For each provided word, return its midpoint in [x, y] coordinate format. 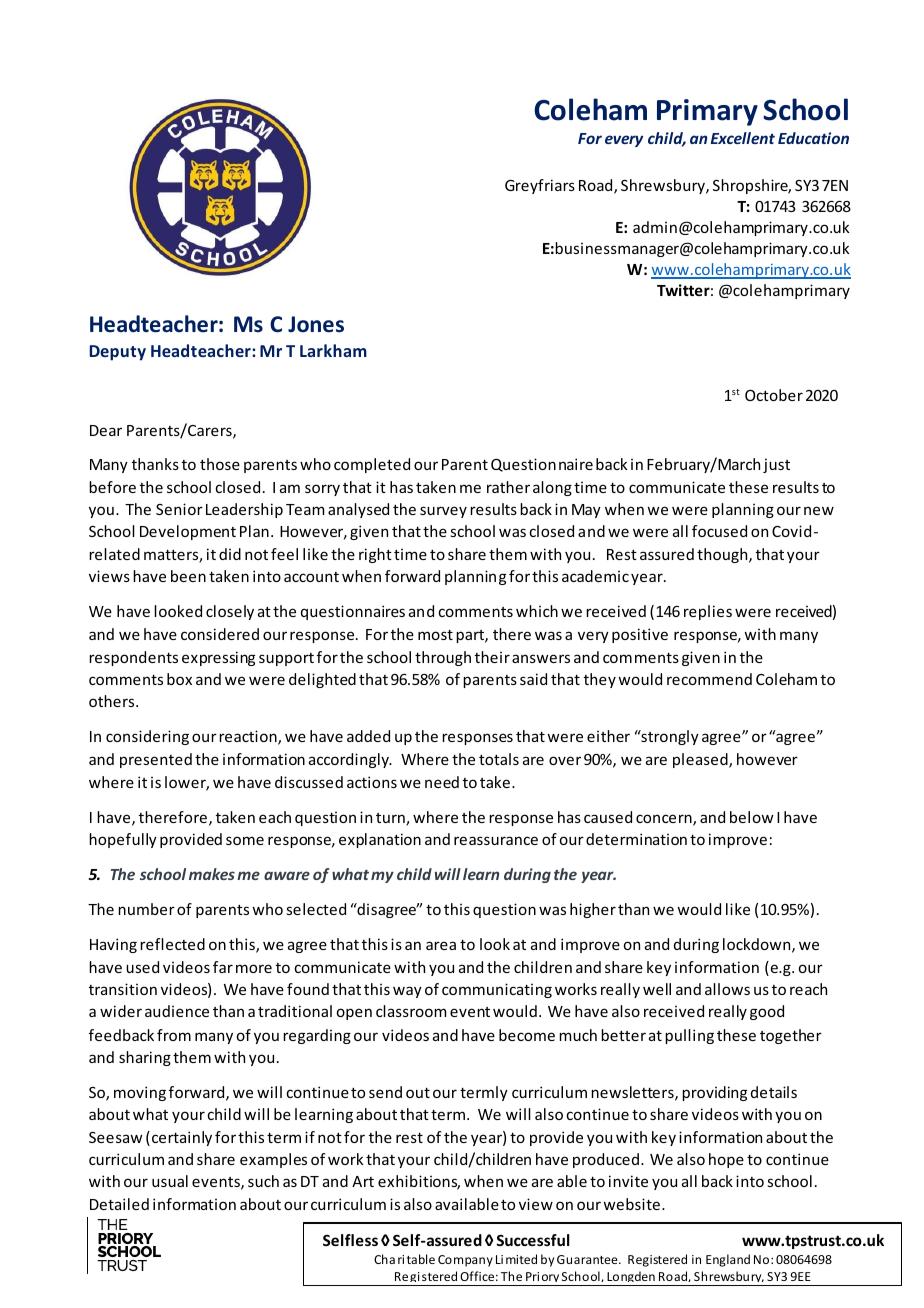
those [220, 464]
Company [465, 1261]
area [441, 945]
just [776, 465]
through [443, 658]
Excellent [743, 138]
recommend [709, 679]
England [728, 1260]
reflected [172, 944]
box [179, 679]
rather [508, 487]
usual [170, 1181]
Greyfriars [540, 186]
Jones [316, 324]
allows [727, 989]
